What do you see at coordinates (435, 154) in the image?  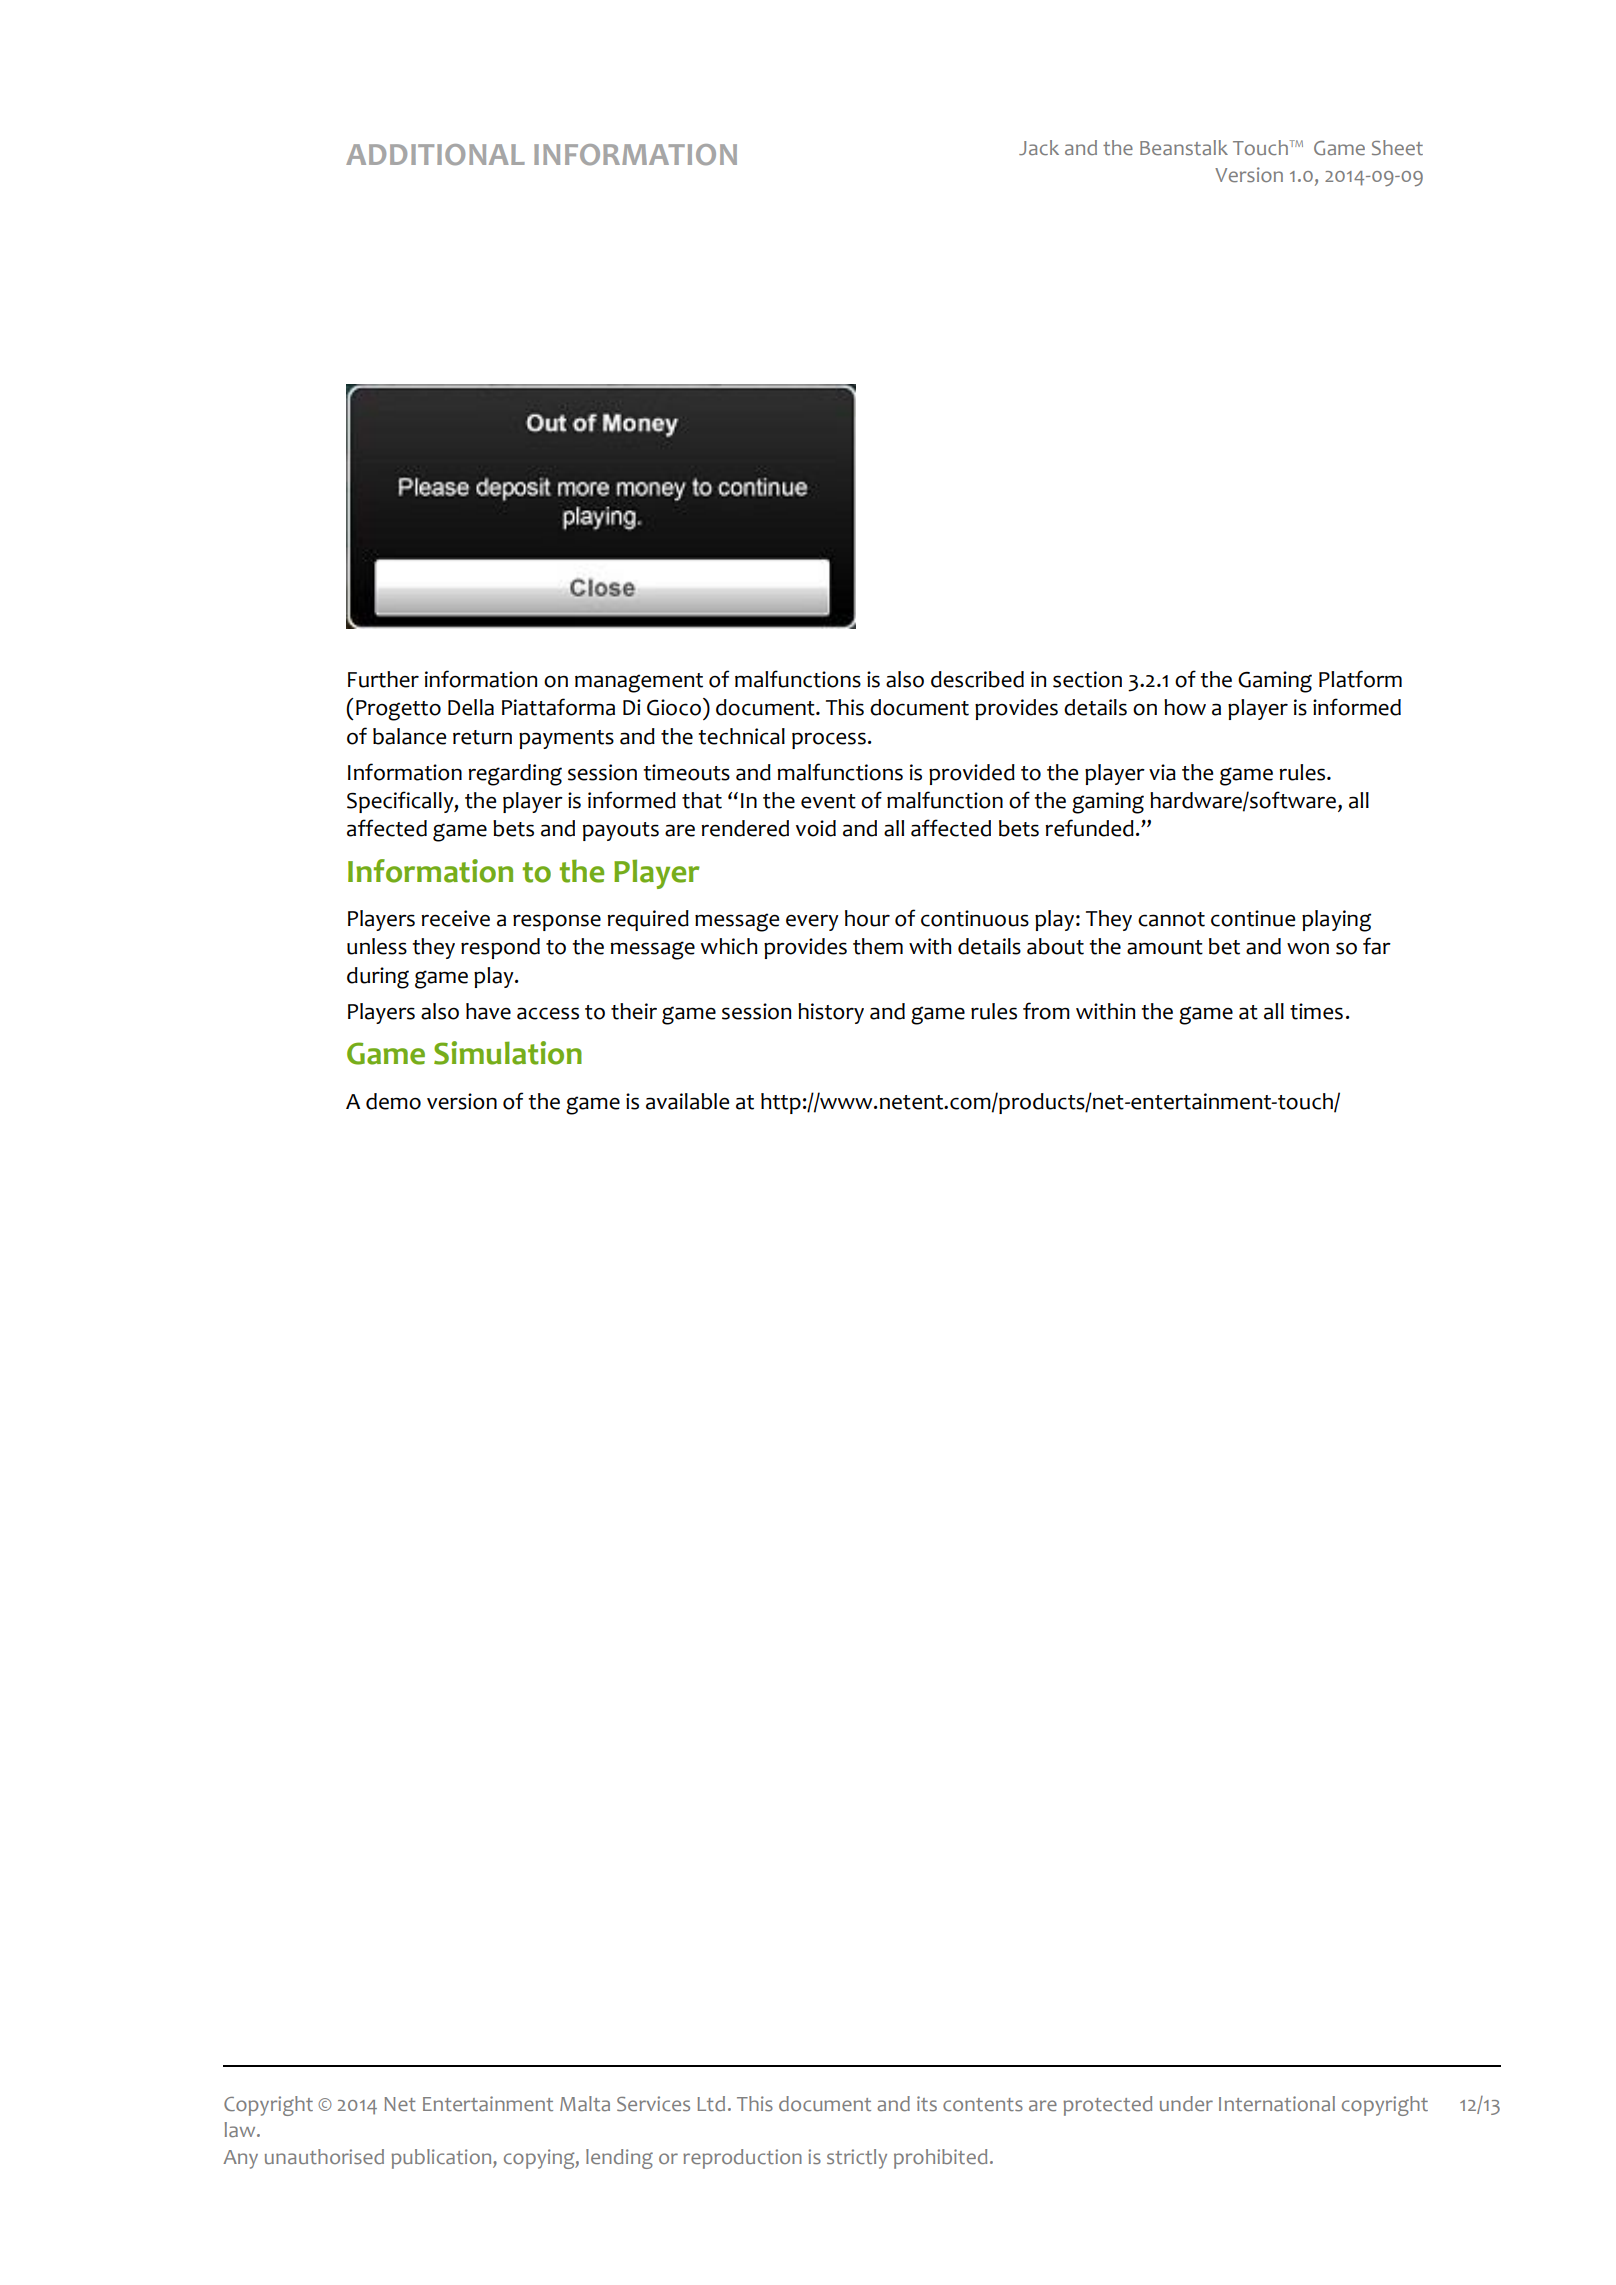 I see `ADDITIONAL` at bounding box center [435, 154].
